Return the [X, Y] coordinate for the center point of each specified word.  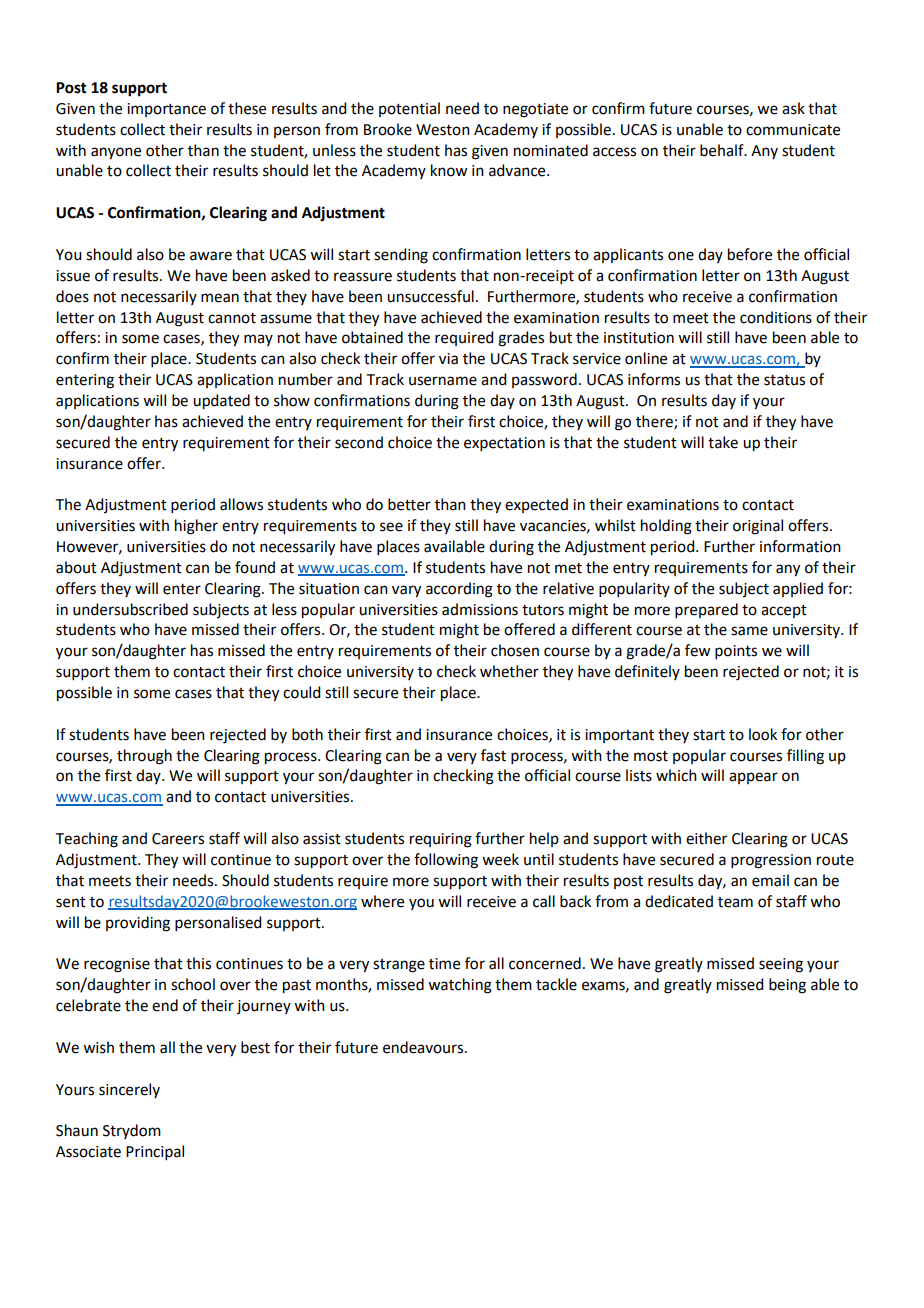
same [749, 631]
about [76, 567]
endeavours [424, 1047]
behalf [723, 150]
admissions [480, 609]
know [449, 170]
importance [166, 110]
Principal [155, 1152]
